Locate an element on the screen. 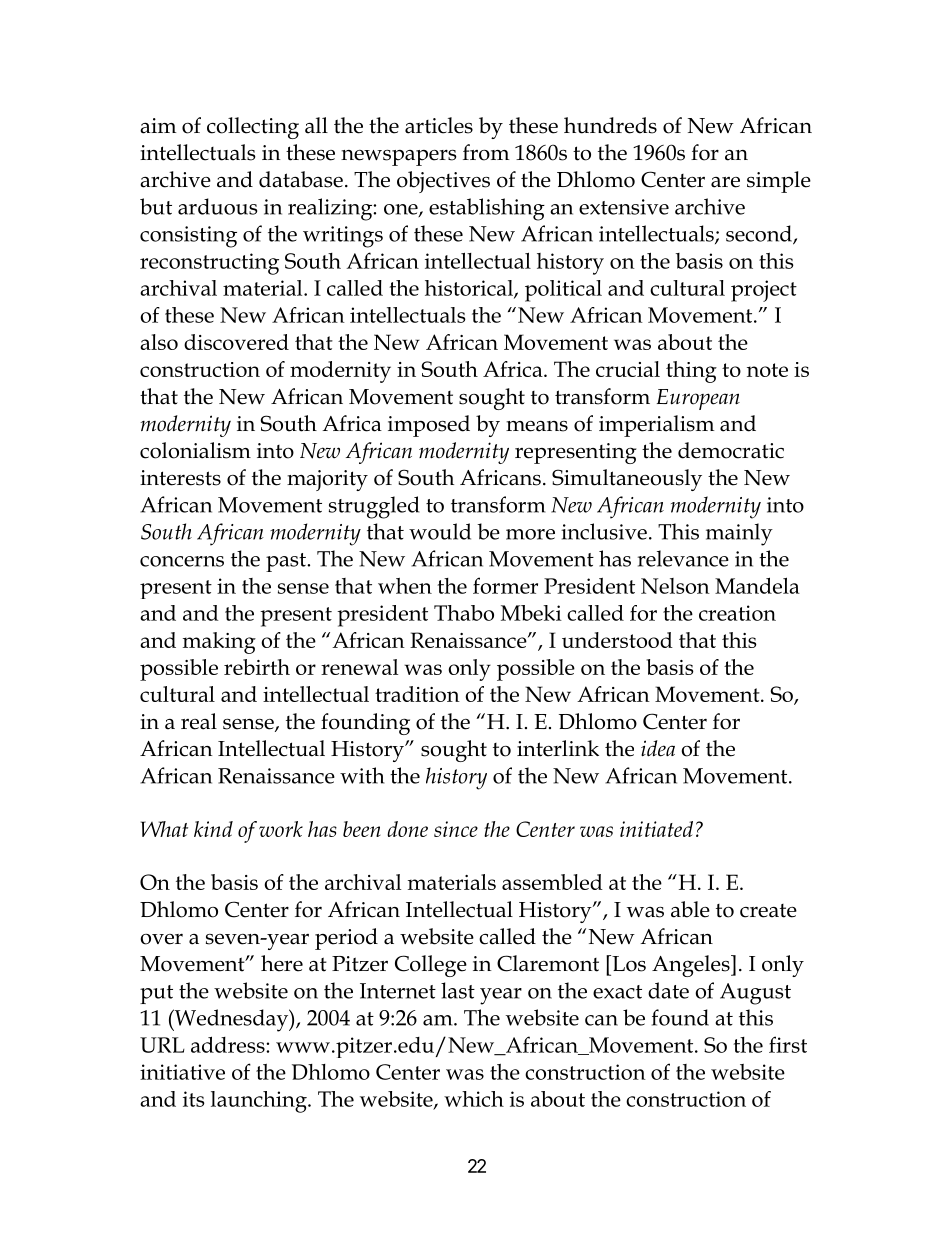 The width and height of the screenshot is (952, 1233). European is located at coordinates (698, 399).
